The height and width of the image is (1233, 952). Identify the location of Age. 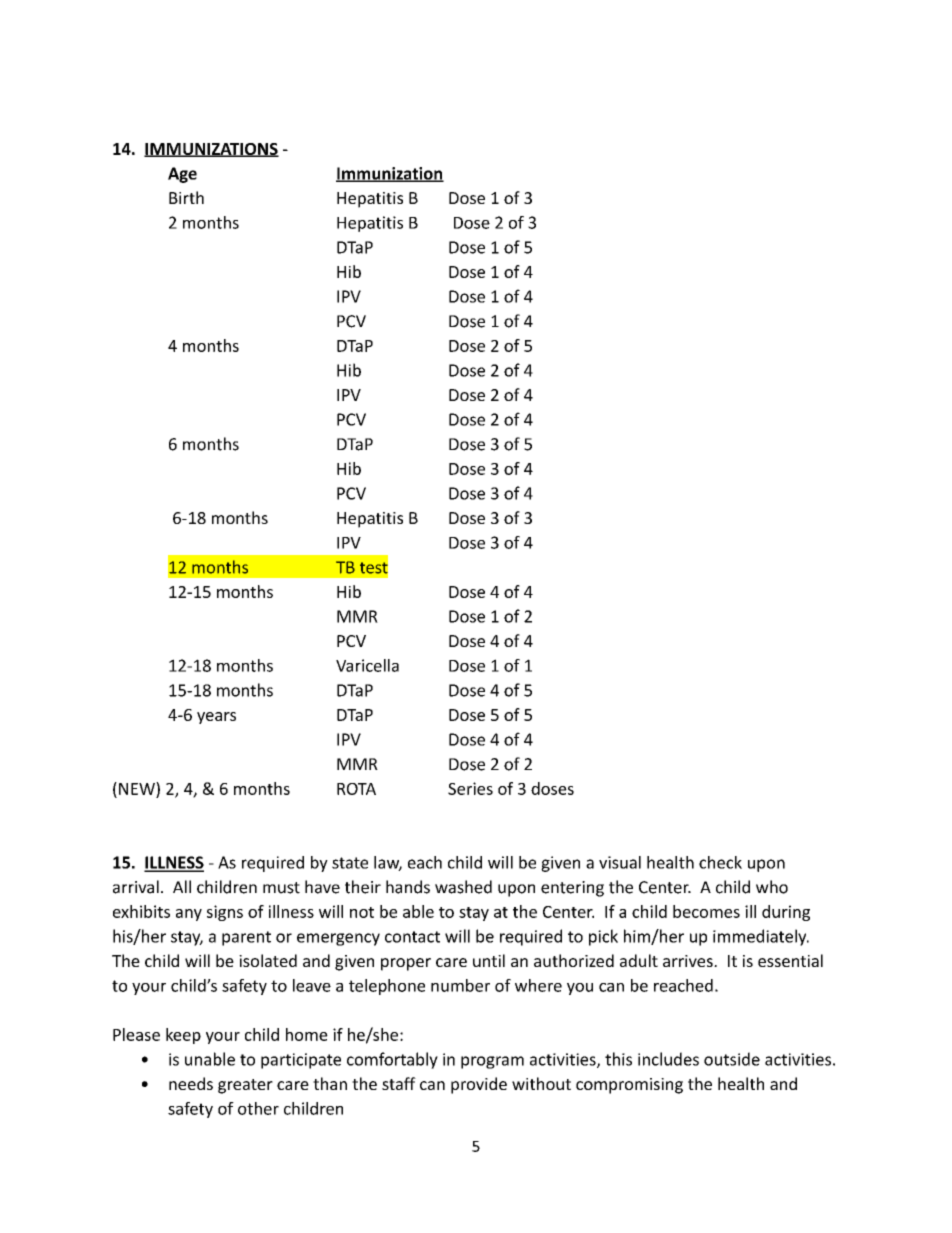
(182, 175).
